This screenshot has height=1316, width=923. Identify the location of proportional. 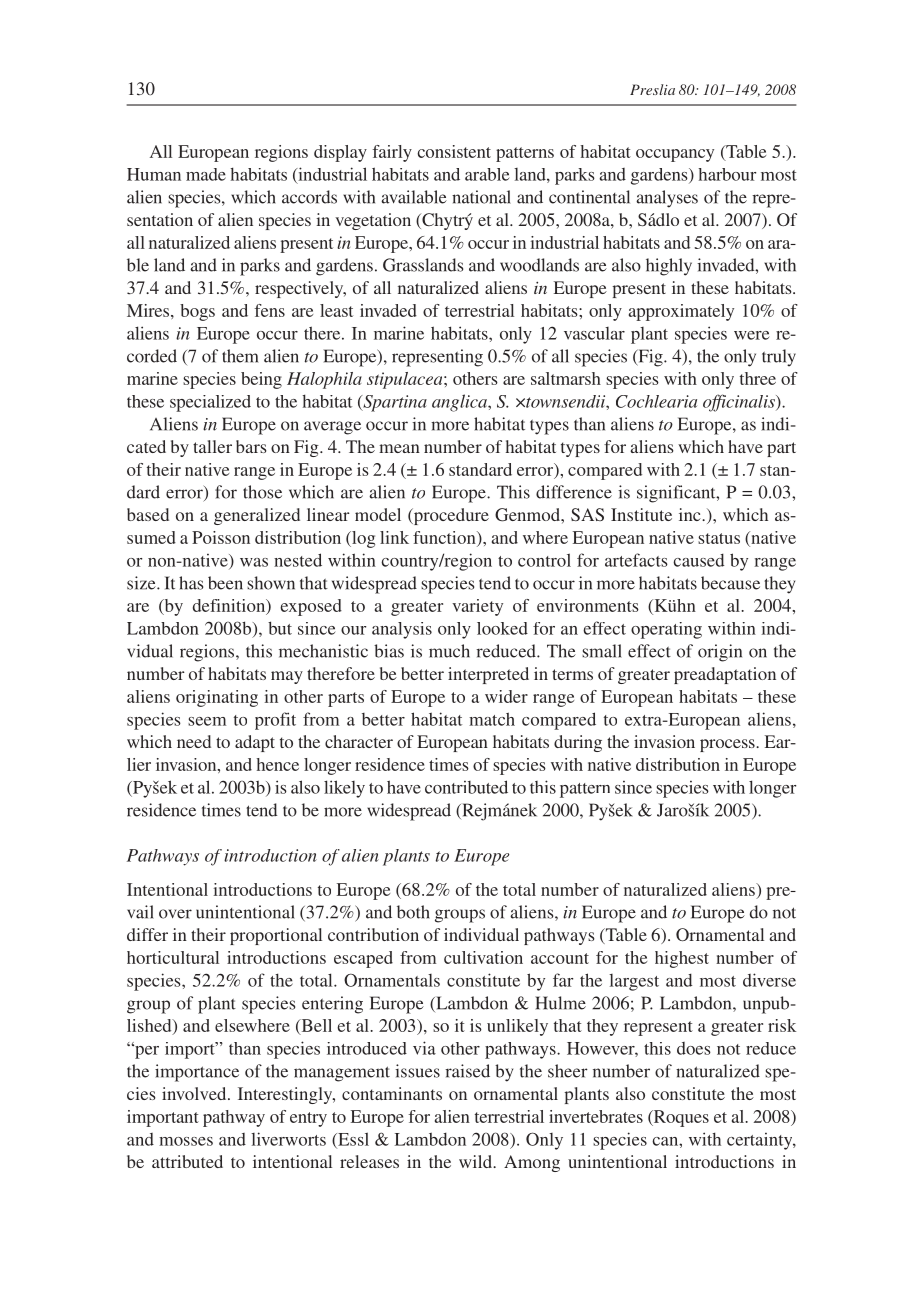
(276, 936).
